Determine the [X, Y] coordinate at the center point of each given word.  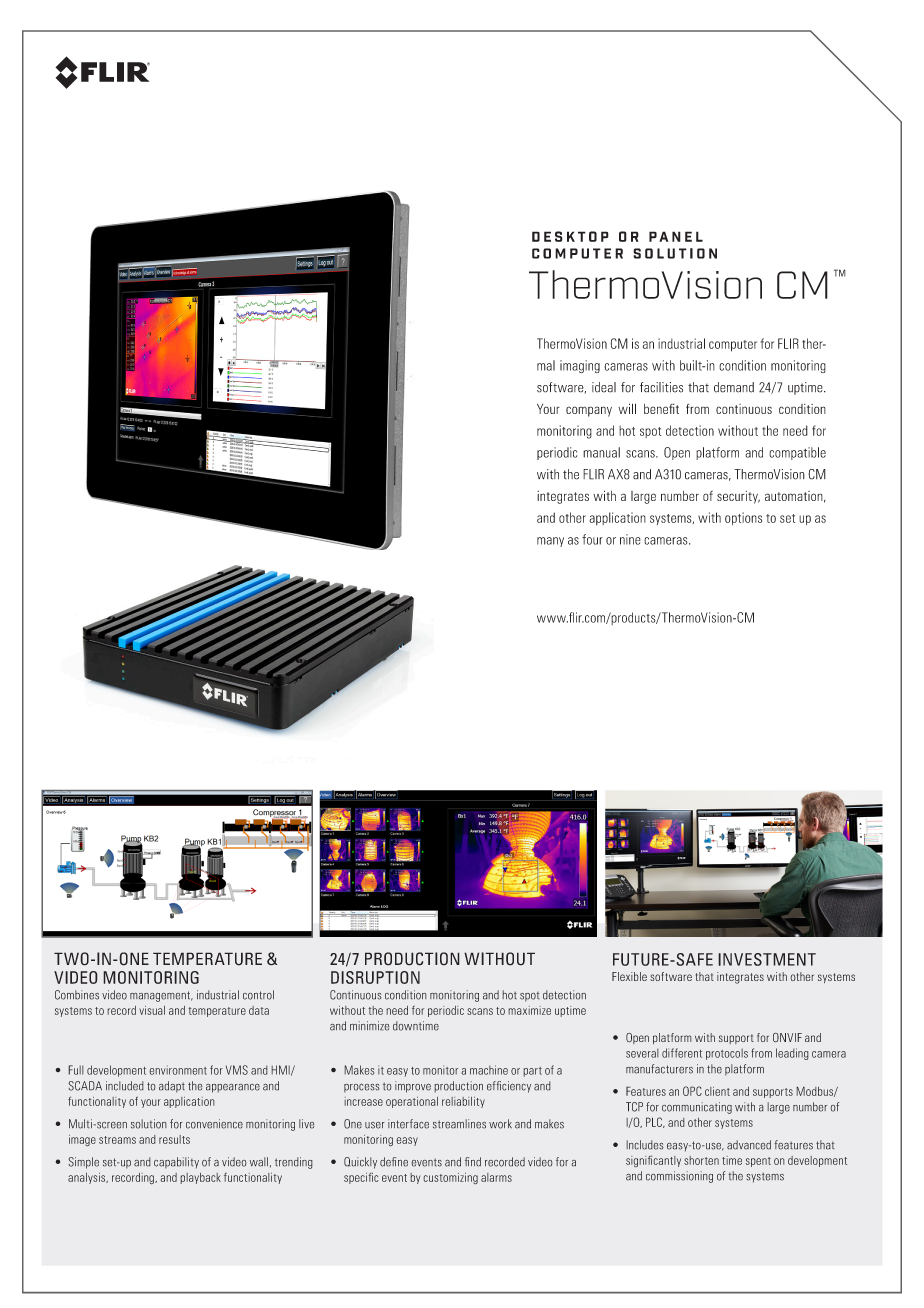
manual [601, 452]
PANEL [676, 236]
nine [630, 539]
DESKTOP [570, 236]
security [738, 497]
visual [152, 1010]
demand [734, 387]
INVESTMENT [767, 959]
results [174, 1139]
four [592, 539]
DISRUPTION [375, 977]
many [550, 542]
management [161, 996]
